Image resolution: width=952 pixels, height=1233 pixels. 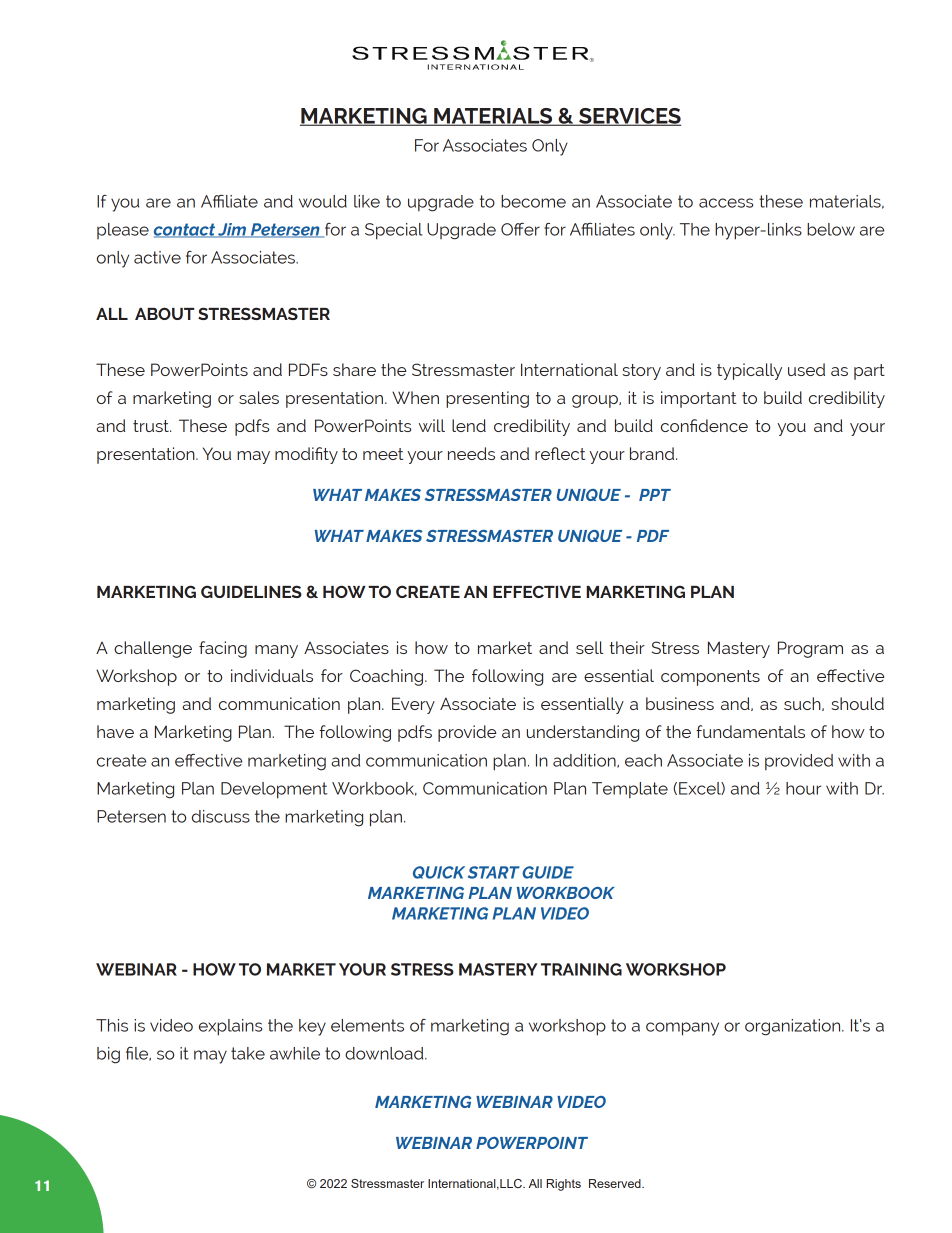 I want to click on needs, so click(x=471, y=453).
